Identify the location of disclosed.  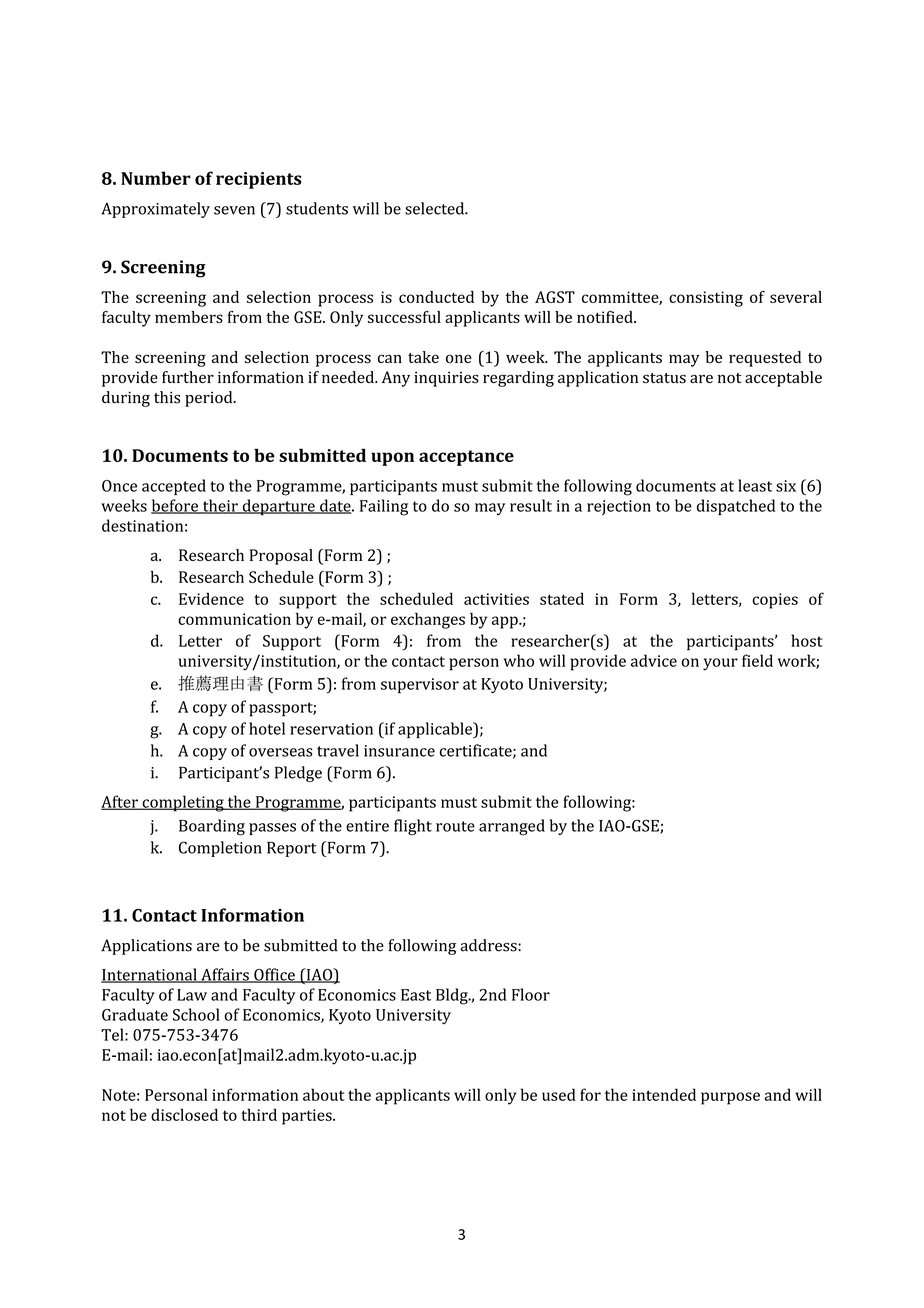
(184, 1114).
